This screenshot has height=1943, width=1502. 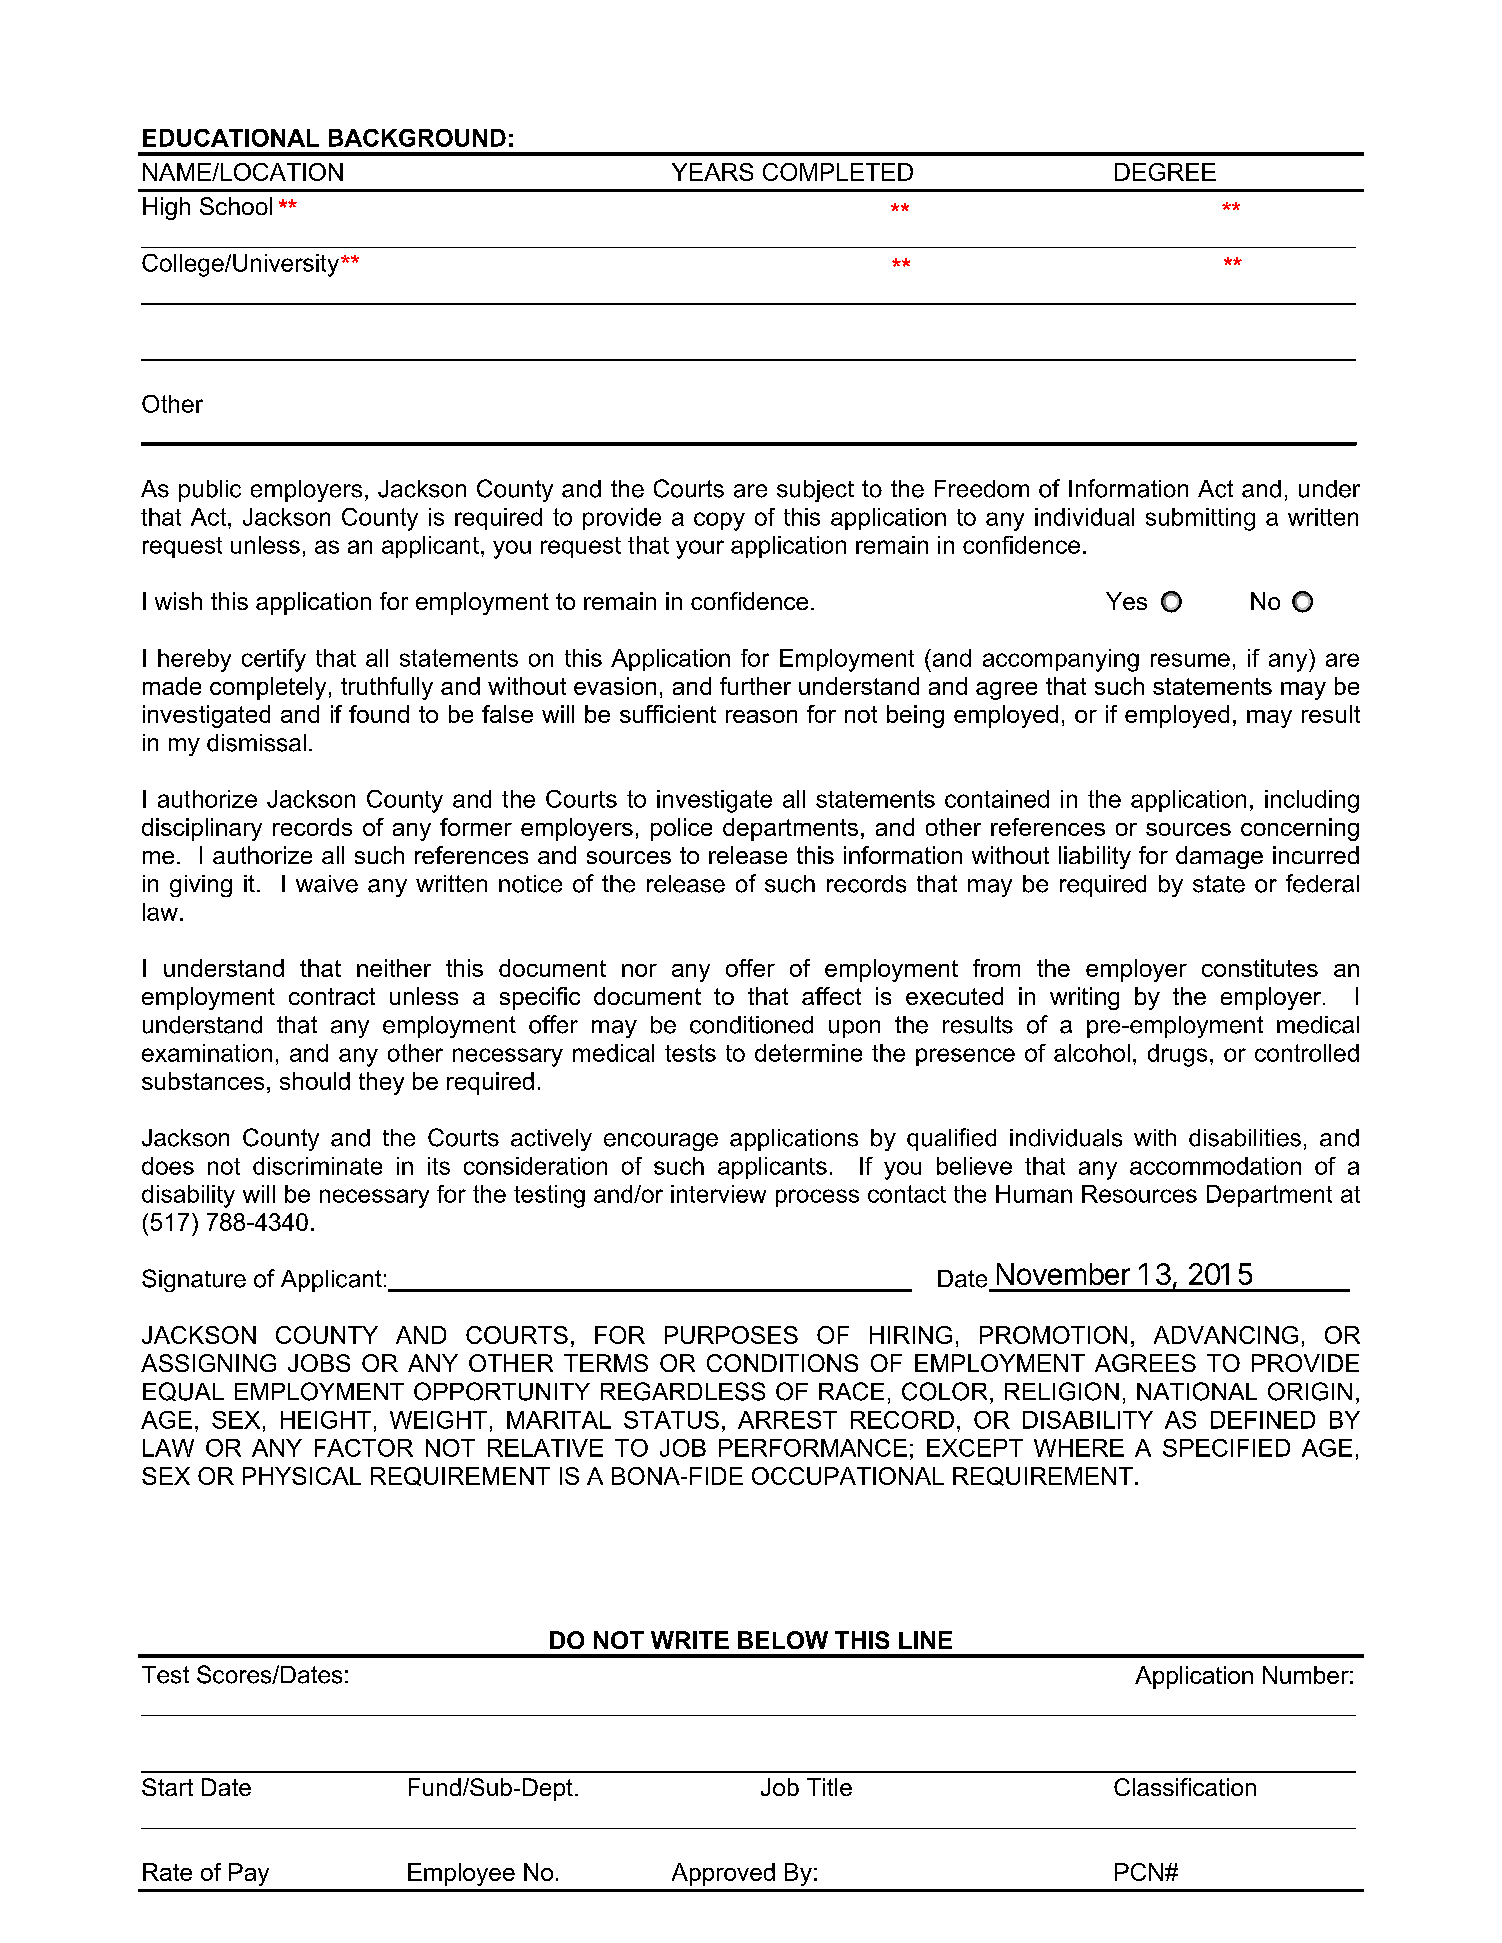 What do you see at coordinates (712, 172) in the screenshot?
I see `YEARS` at bounding box center [712, 172].
